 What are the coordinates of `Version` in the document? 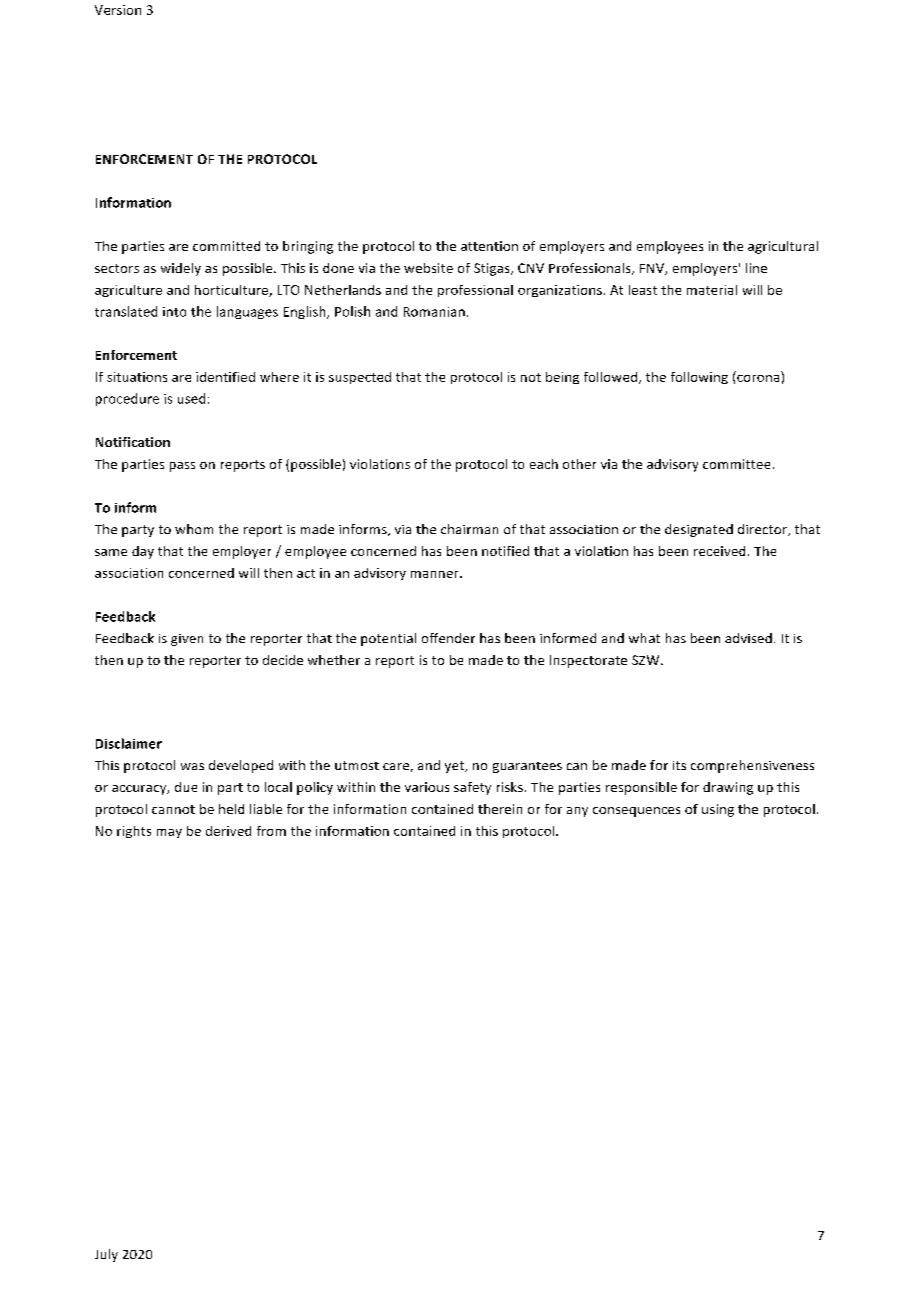 It's located at (118, 10).
